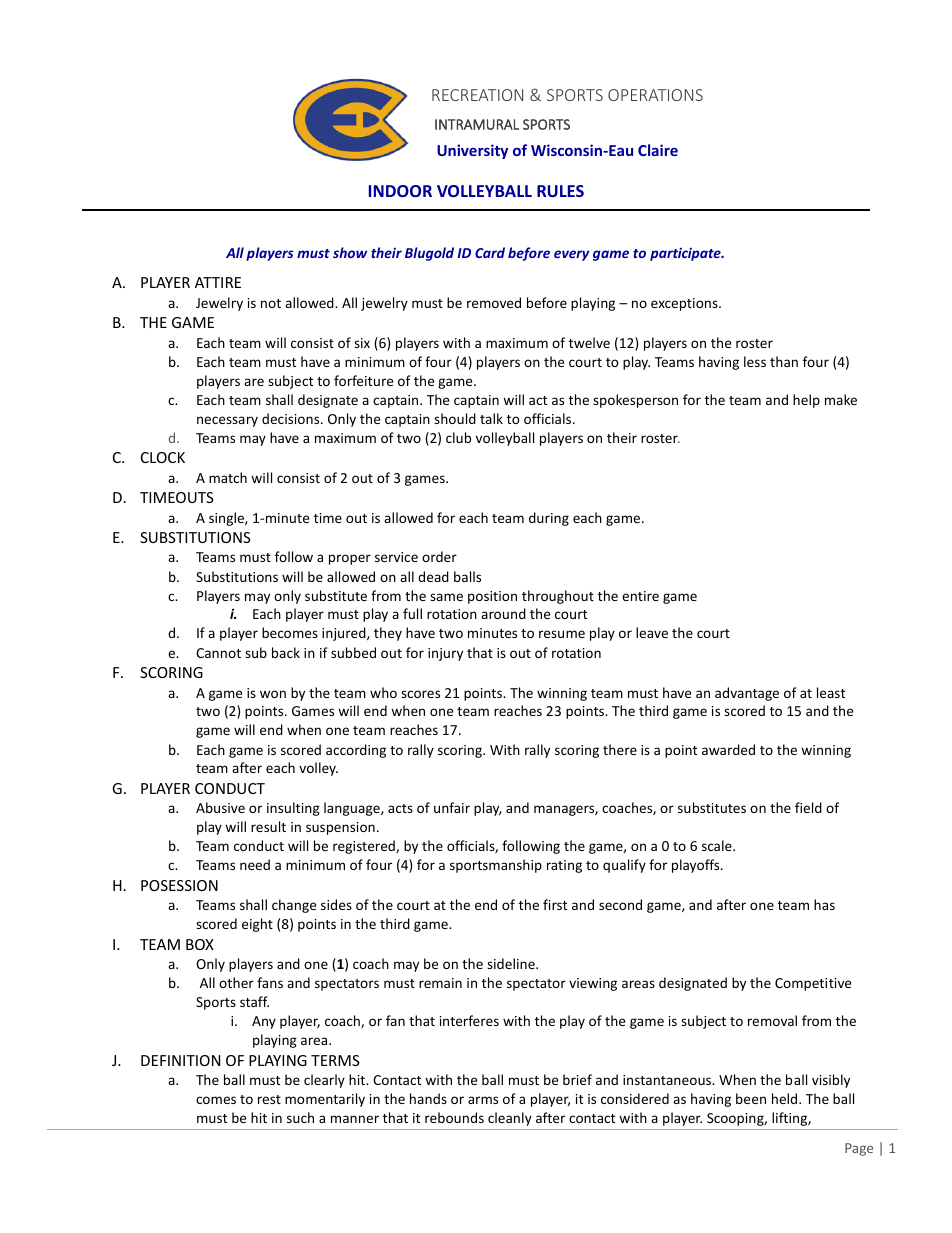  What do you see at coordinates (510, 1119) in the screenshot?
I see `cleanly` at bounding box center [510, 1119].
